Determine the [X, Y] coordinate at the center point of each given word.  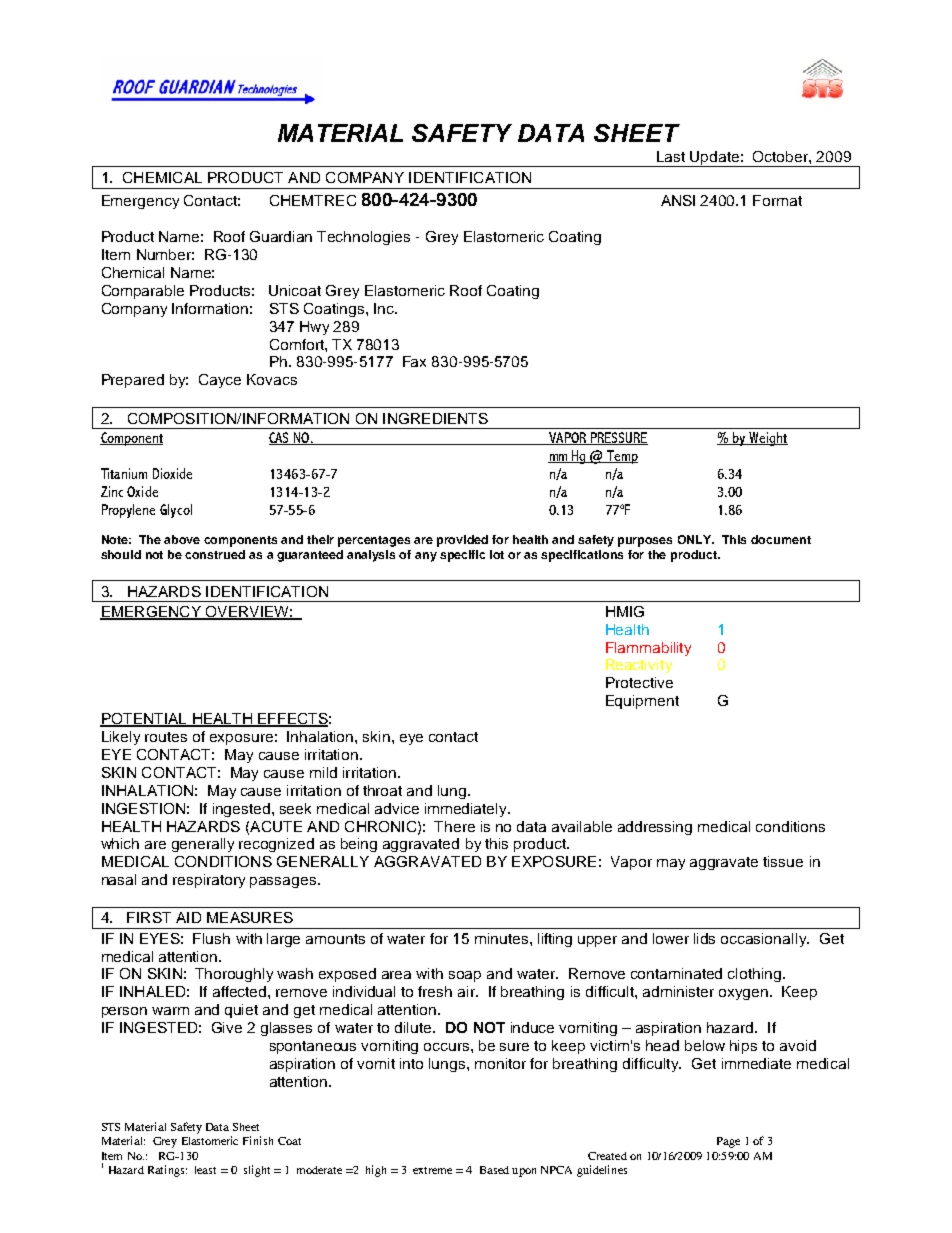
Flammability [648, 649]
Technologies [363, 238]
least [205, 1170]
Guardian [281, 236]
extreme [432, 1170]
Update [714, 159]
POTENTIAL [144, 720]
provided [462, 541]
